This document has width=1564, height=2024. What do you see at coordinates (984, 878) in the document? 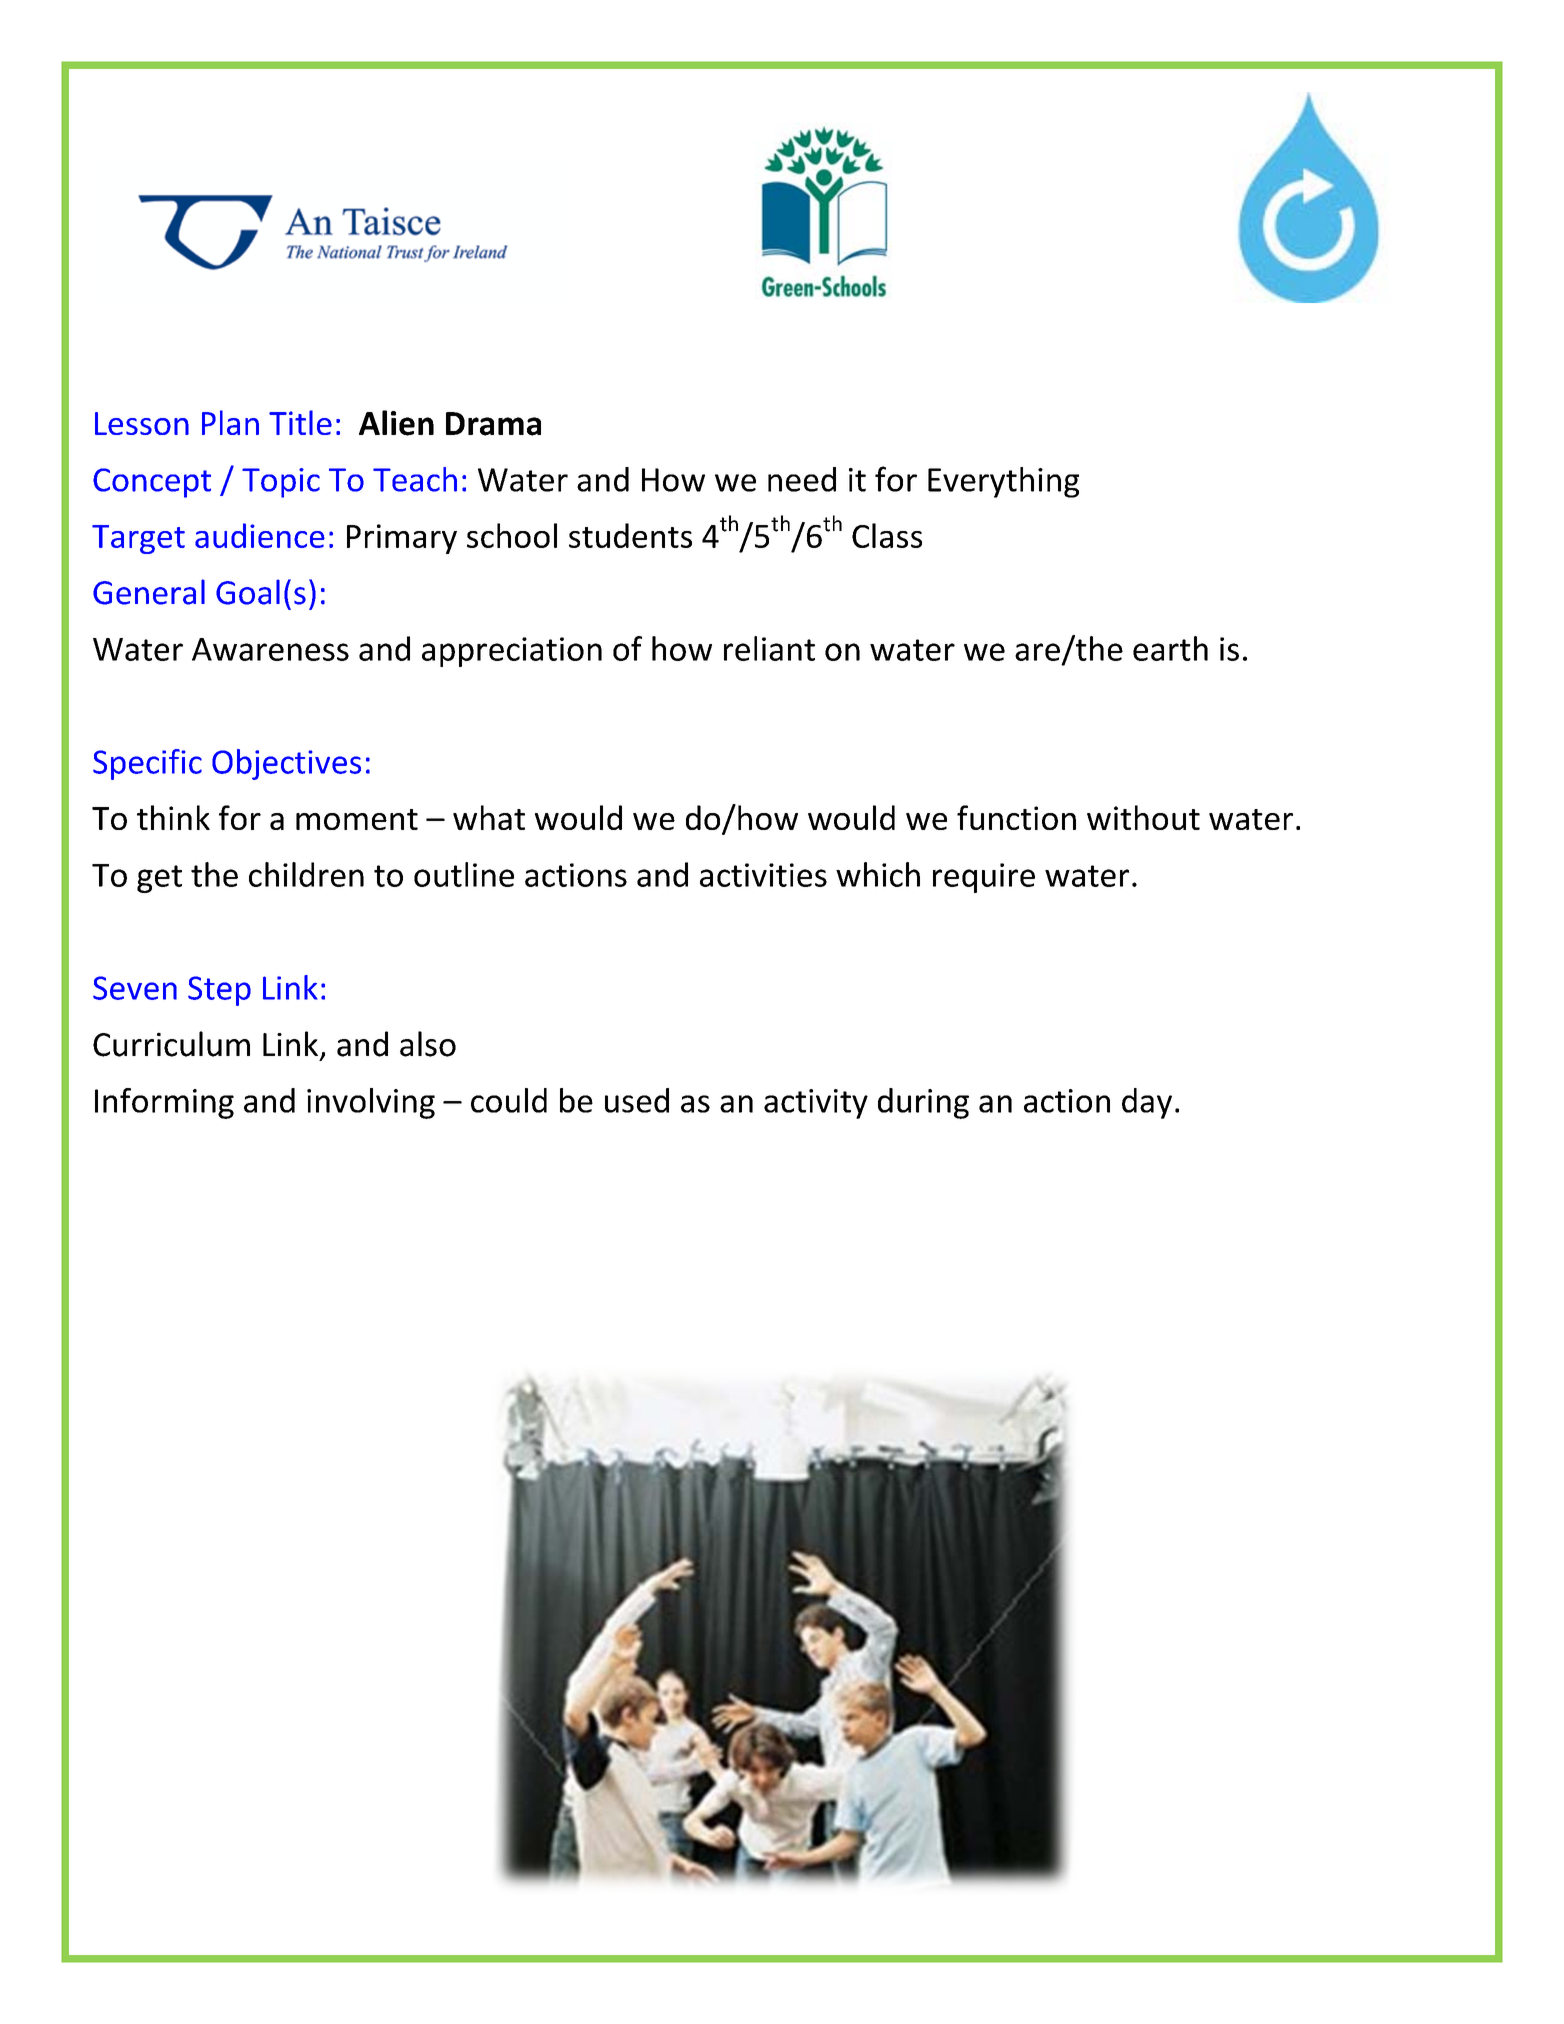
I see `require` at bounding box center [984, 878].
